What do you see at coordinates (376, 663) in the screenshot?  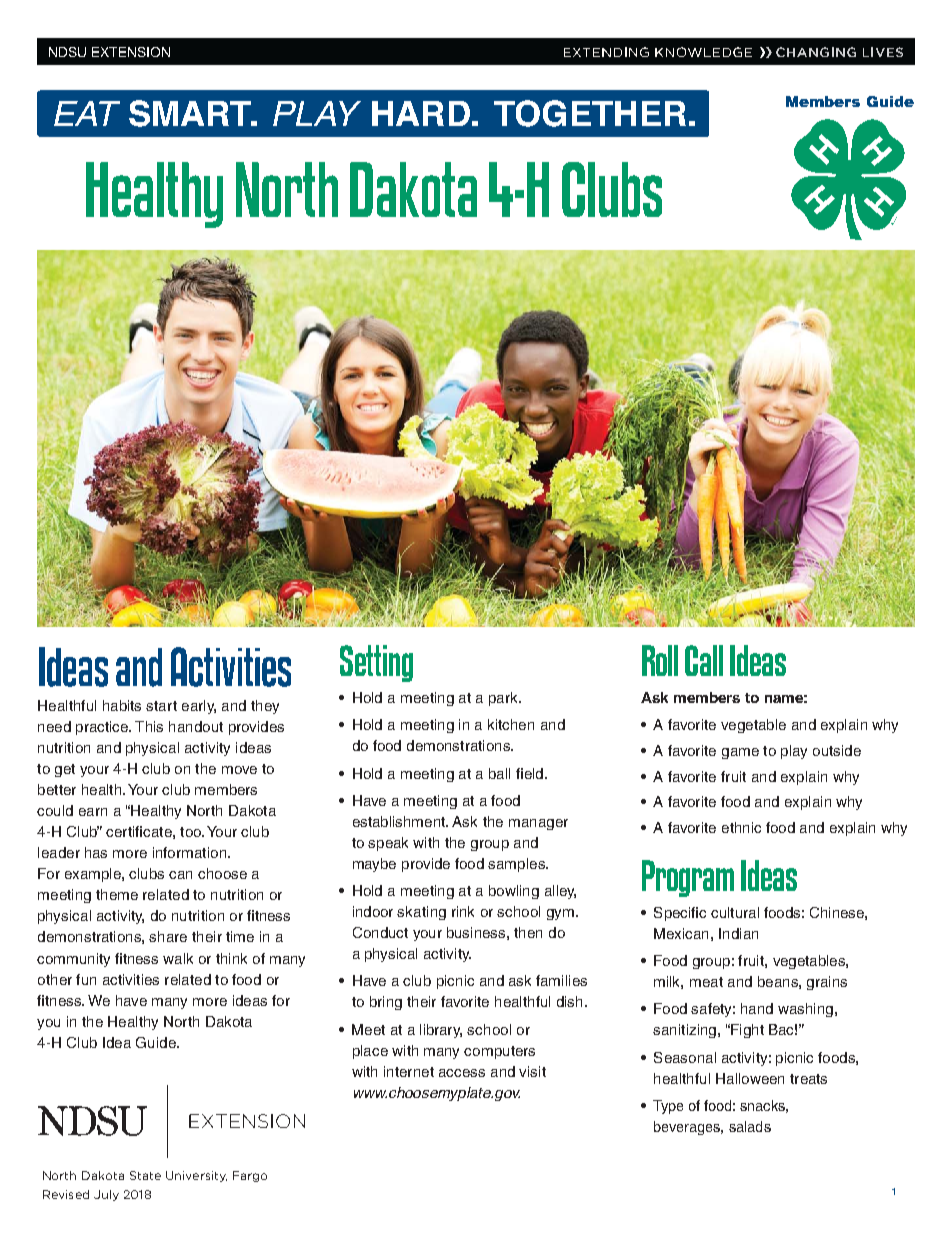 I see `Setting` at bounding box center [376, 663].
